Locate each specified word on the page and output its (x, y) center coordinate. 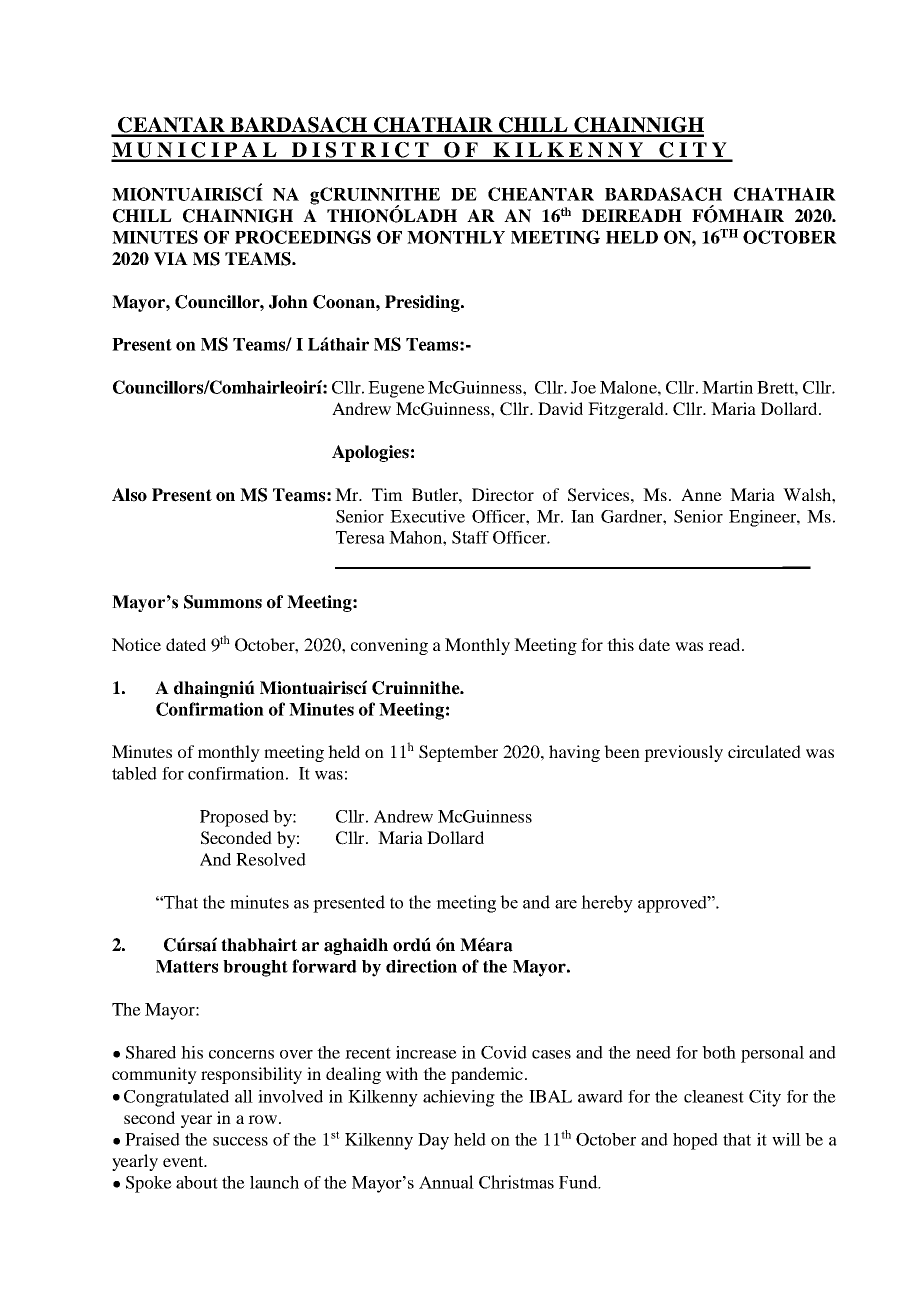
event (184, 1161)
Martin (727, 387)
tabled (134, 773)
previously (683, 753)
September (458, 753)
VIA (171, 259)
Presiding (423, 303)
